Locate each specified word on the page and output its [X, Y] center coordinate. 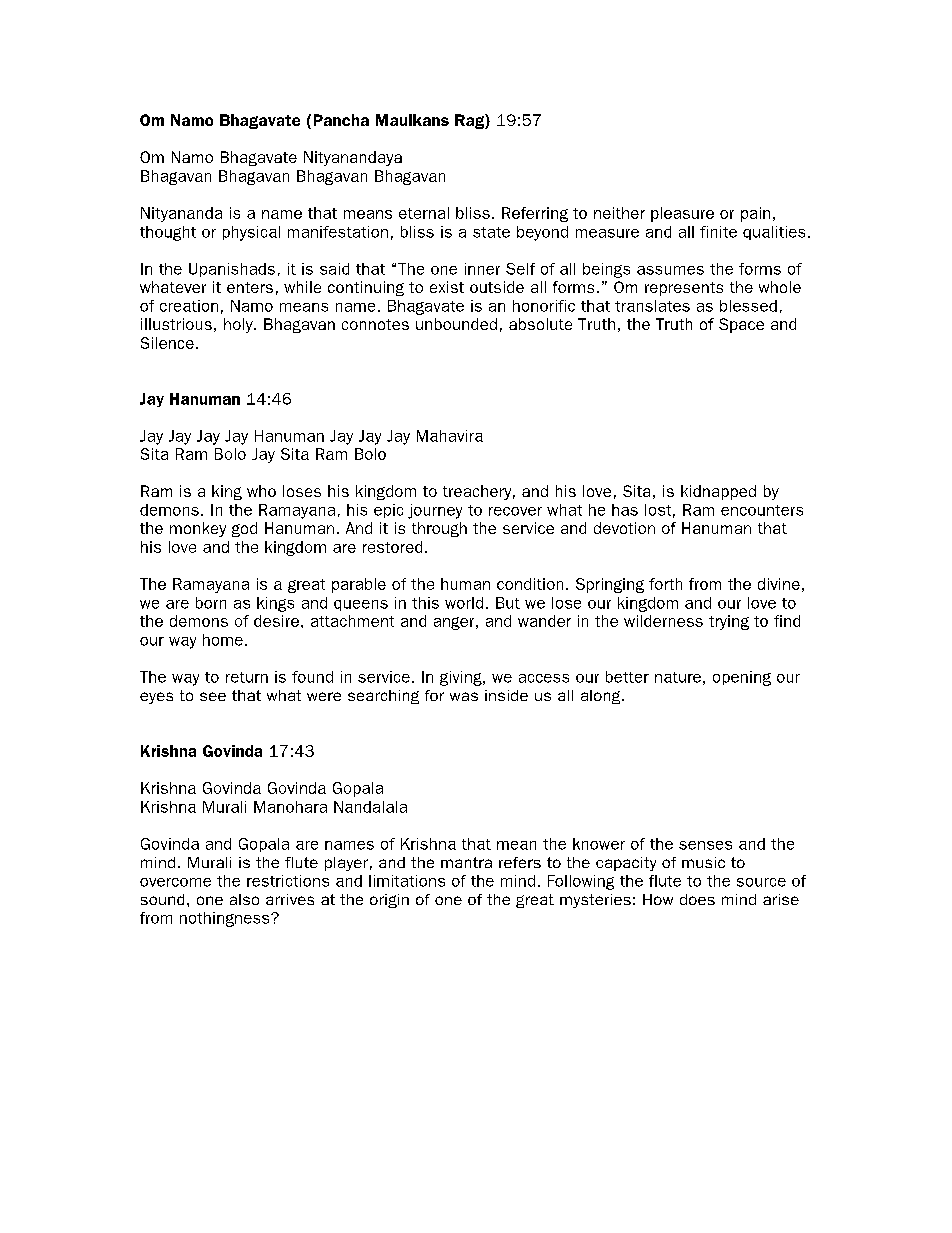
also [244, 899]
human [465, 584]
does [697, 899]
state [491, 232]
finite [718, 232]
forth [665, 584]
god [244, 529]
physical [251, 233]
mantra [466, 862]
